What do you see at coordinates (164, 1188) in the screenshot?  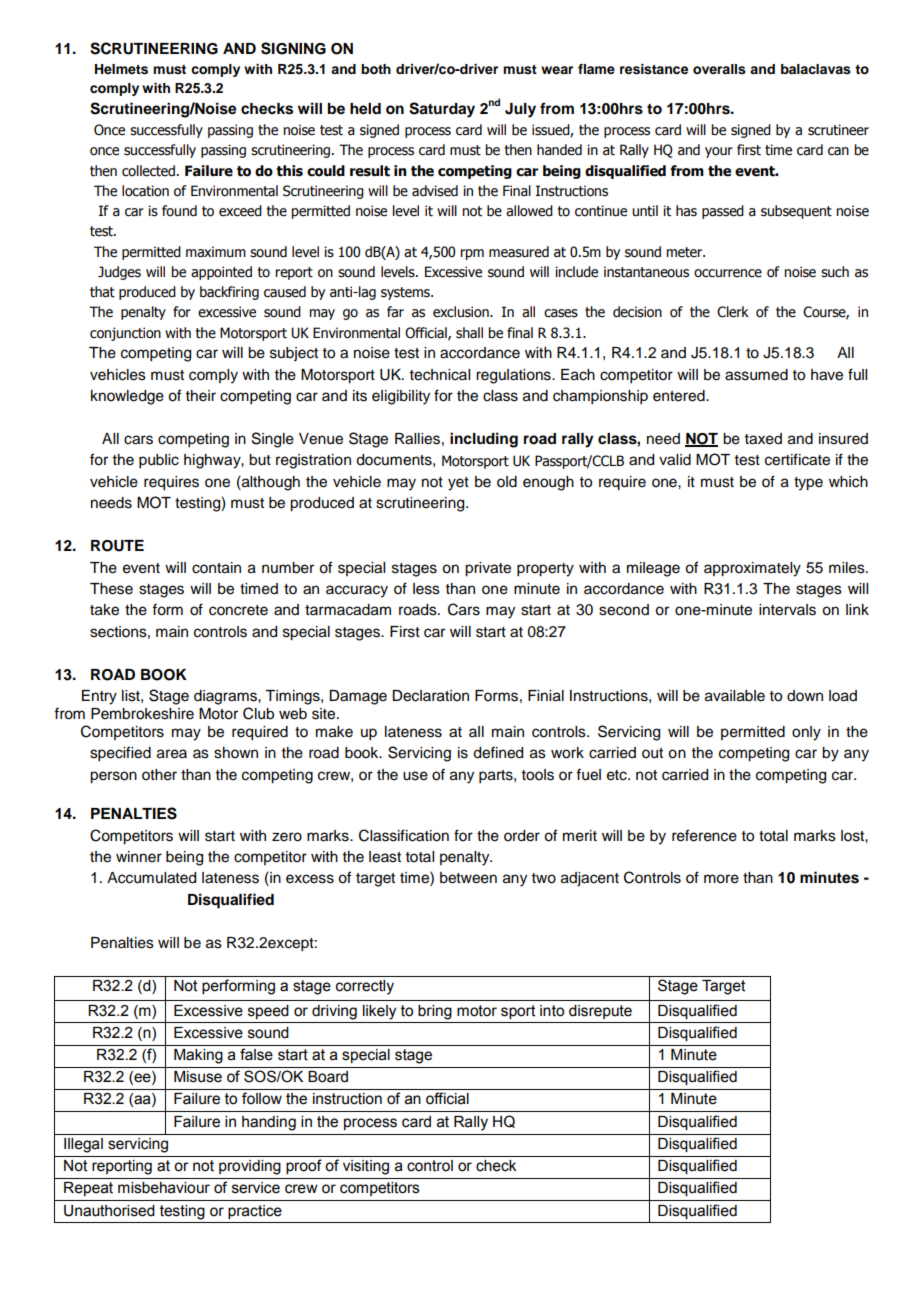 I see `misbehaviour` at bounding box center [164, 1188].
